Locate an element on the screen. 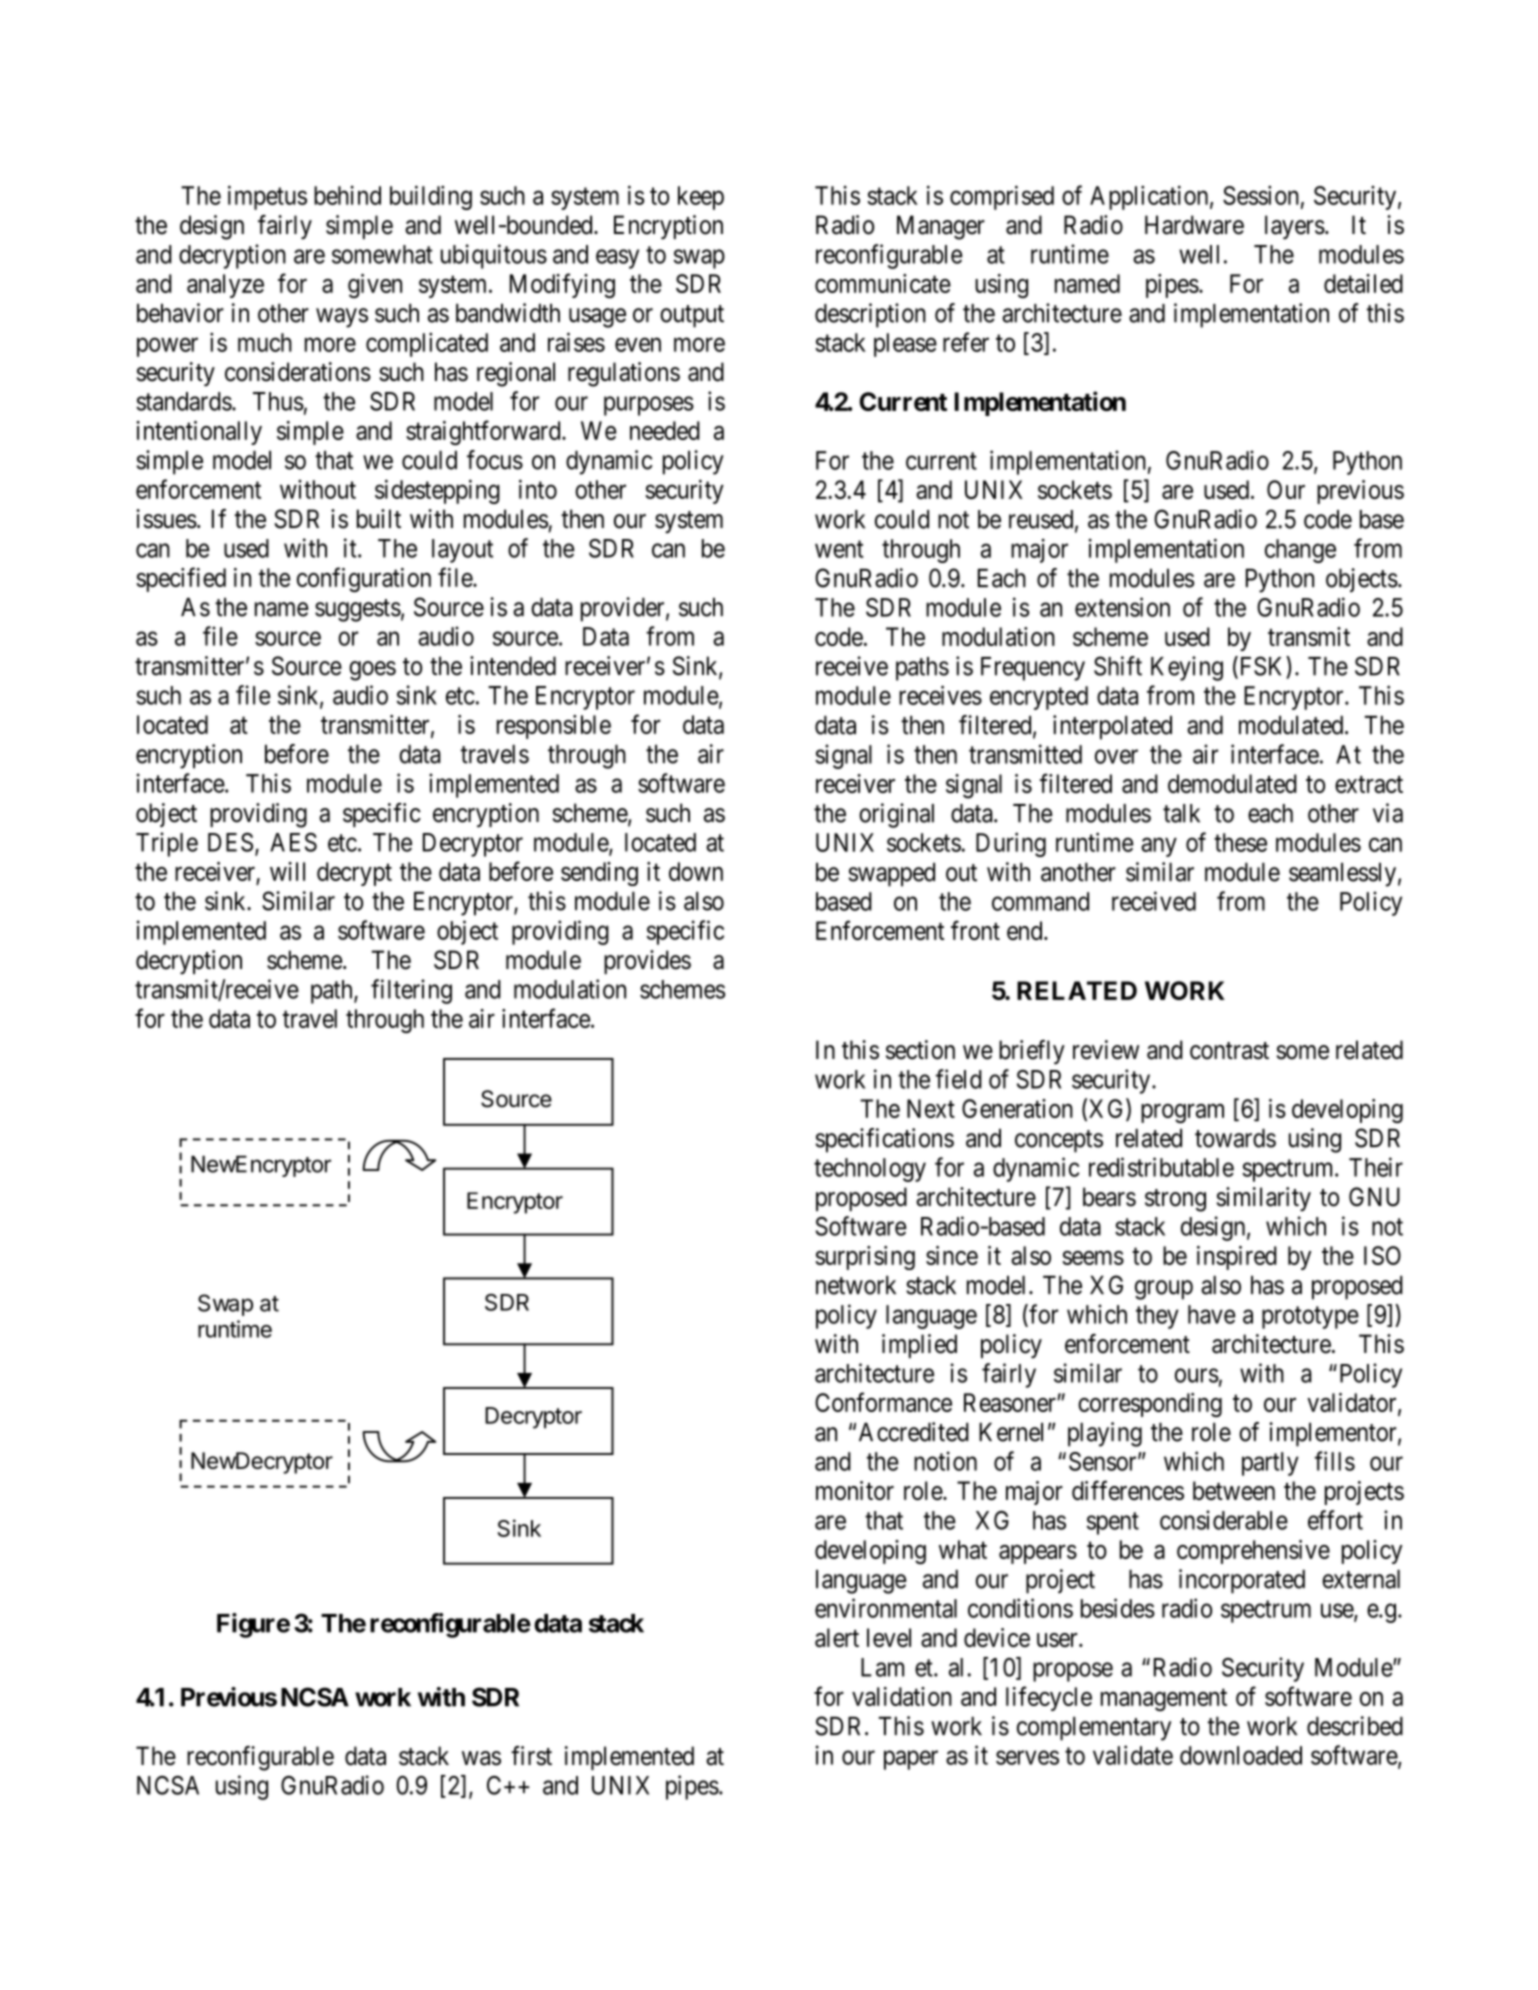 The height and width of the screenshot is (1990, 1538). behind is located at coordinates (347, 195).
